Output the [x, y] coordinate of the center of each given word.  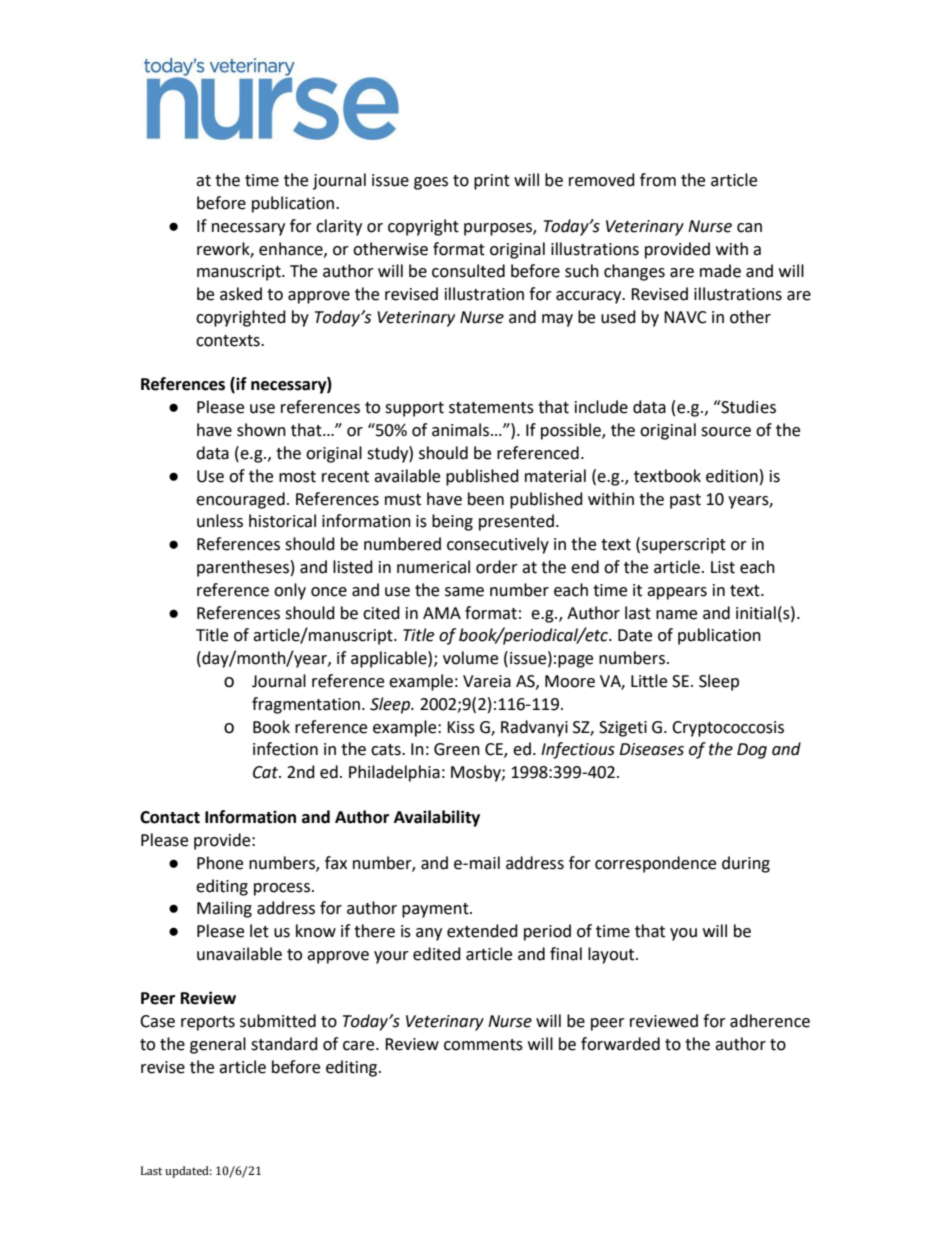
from [658, 180]
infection [285, 749]
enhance [292, 249]
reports [208, 1023]
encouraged [240, 500]
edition [732, 476]
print [492, 182]
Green [457, 749]
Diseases [651, 749]
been [486, 499]
